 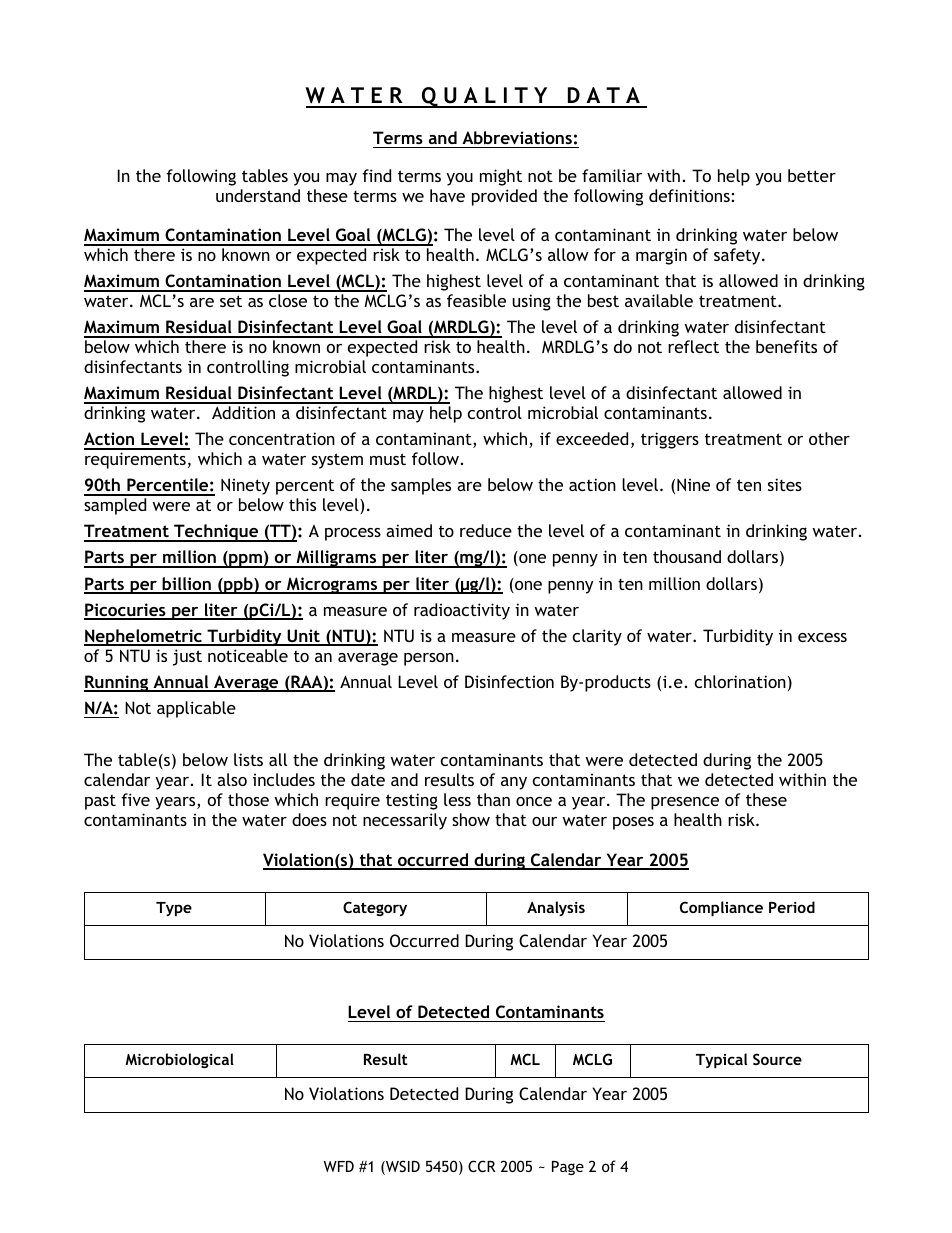 I want to click on chlorination, so click(x=740, y=681).
